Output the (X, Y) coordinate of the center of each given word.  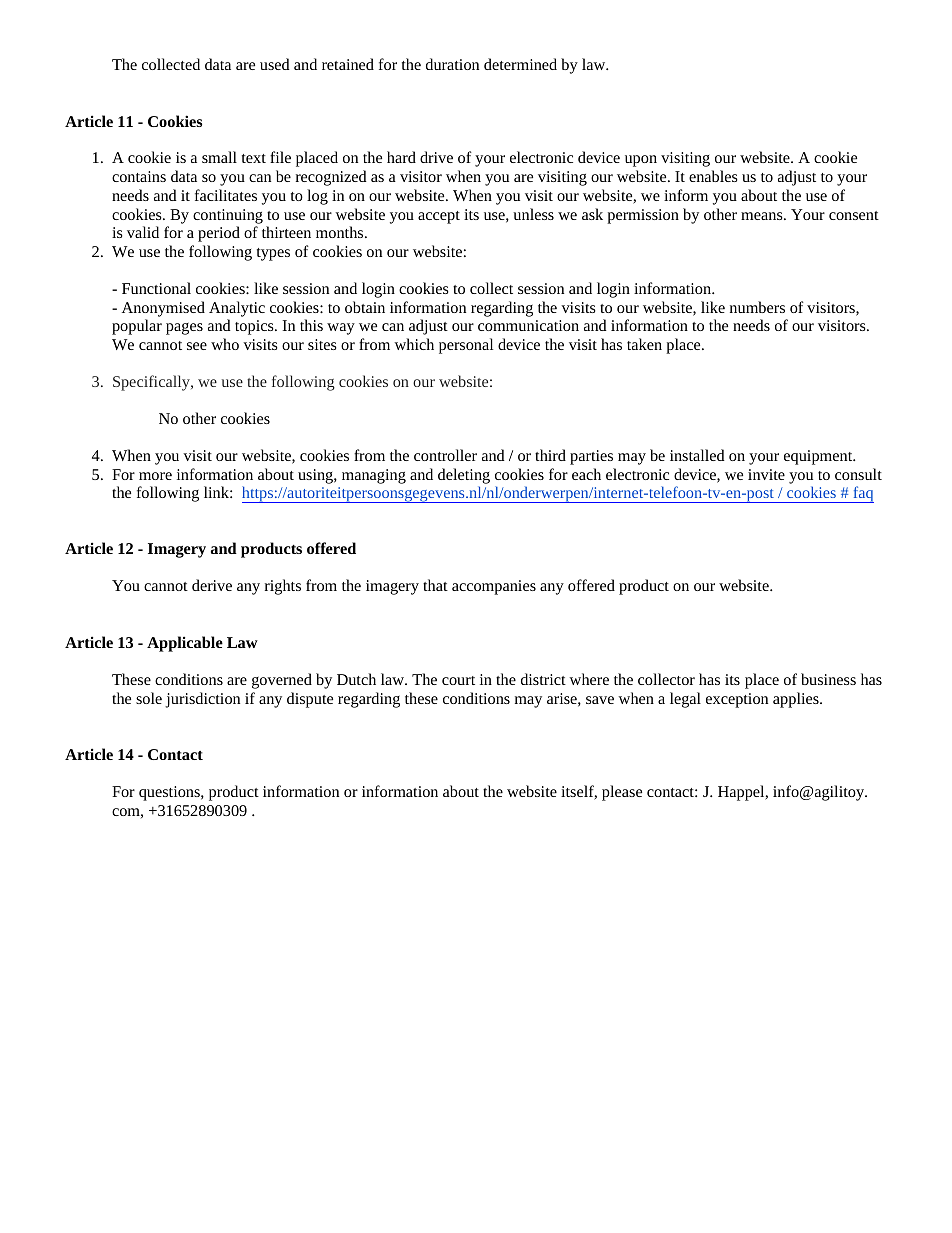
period (219, 234)
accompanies (494, 587)
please (622, 793)
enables (713, 176)
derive (212, 585)
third (550, 455)
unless (533, 214)
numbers (757, 307)
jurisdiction (202, 700)
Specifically (152, 383)
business (828, 679)
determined (520, 64)
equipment (819, 457)
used (275, 64)
